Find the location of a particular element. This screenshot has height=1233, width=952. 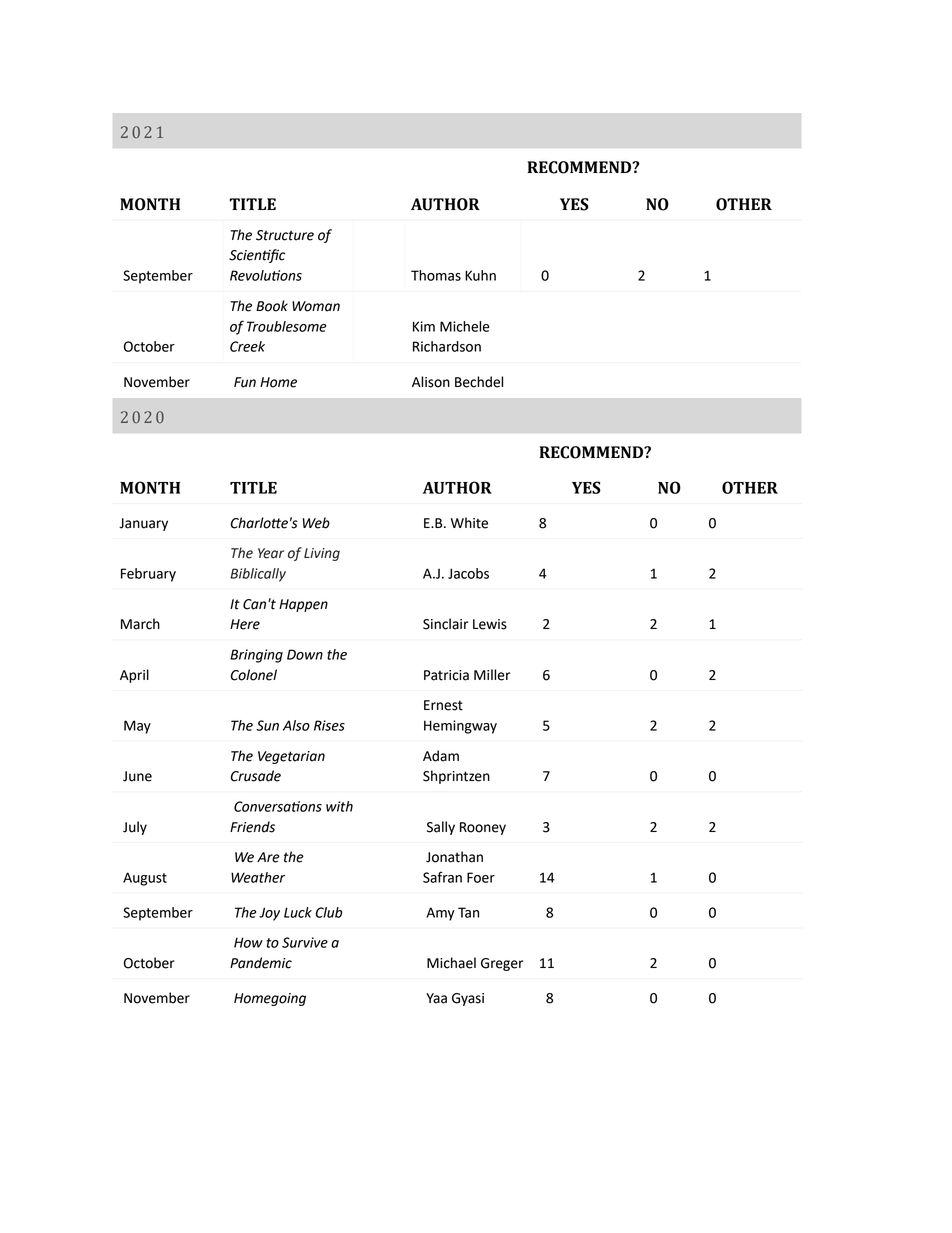

How is located at coordinates (248, 942).
